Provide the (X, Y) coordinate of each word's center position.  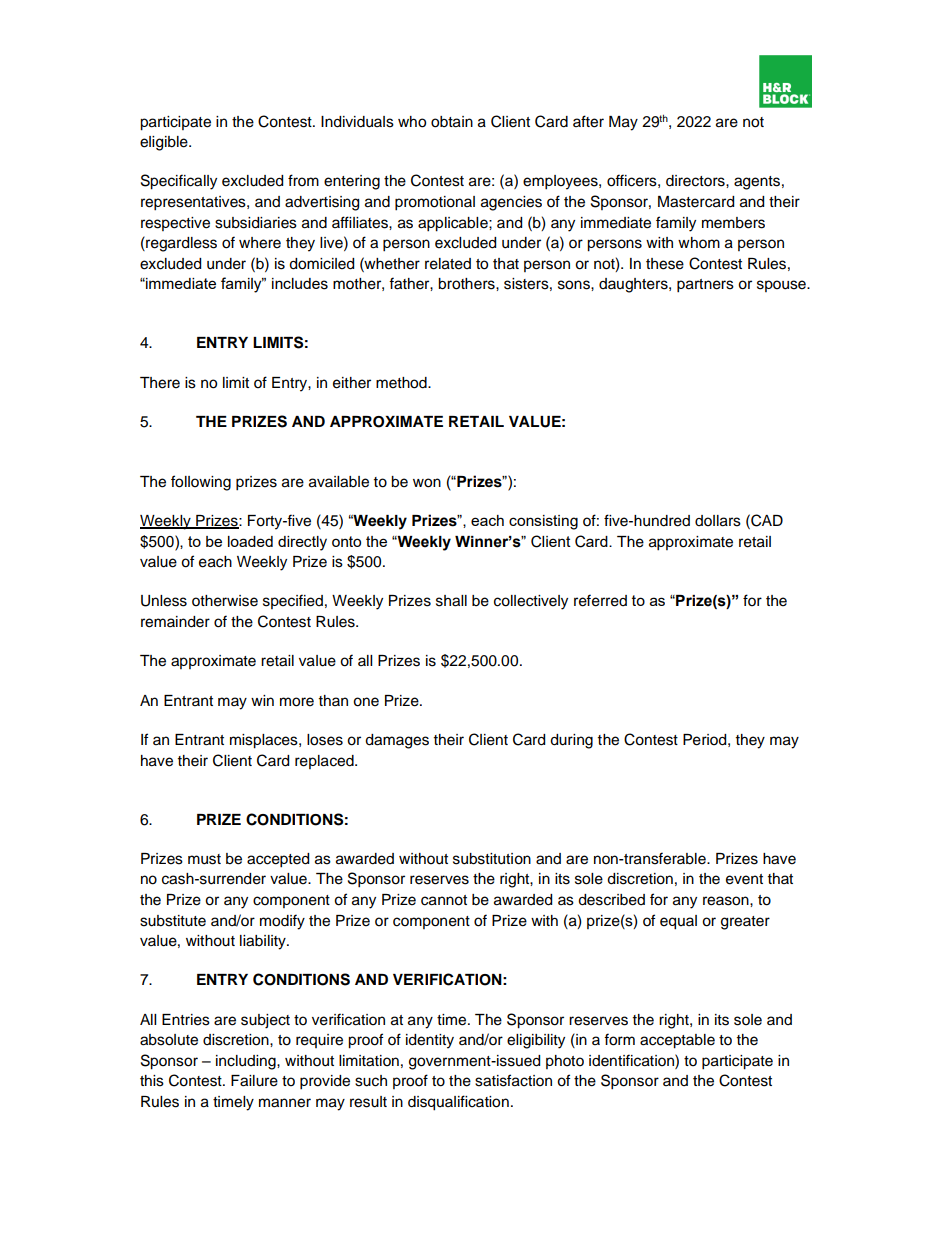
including (247, 1062)
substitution (492, 859)
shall (451, 601)
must (204, 859)
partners (705, 286)
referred (600, 600)
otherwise (225, 601)
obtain (452, 122)
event (744, 879)
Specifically (179, 182)
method (402, 383)
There (160, 383)
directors (696, 181)
